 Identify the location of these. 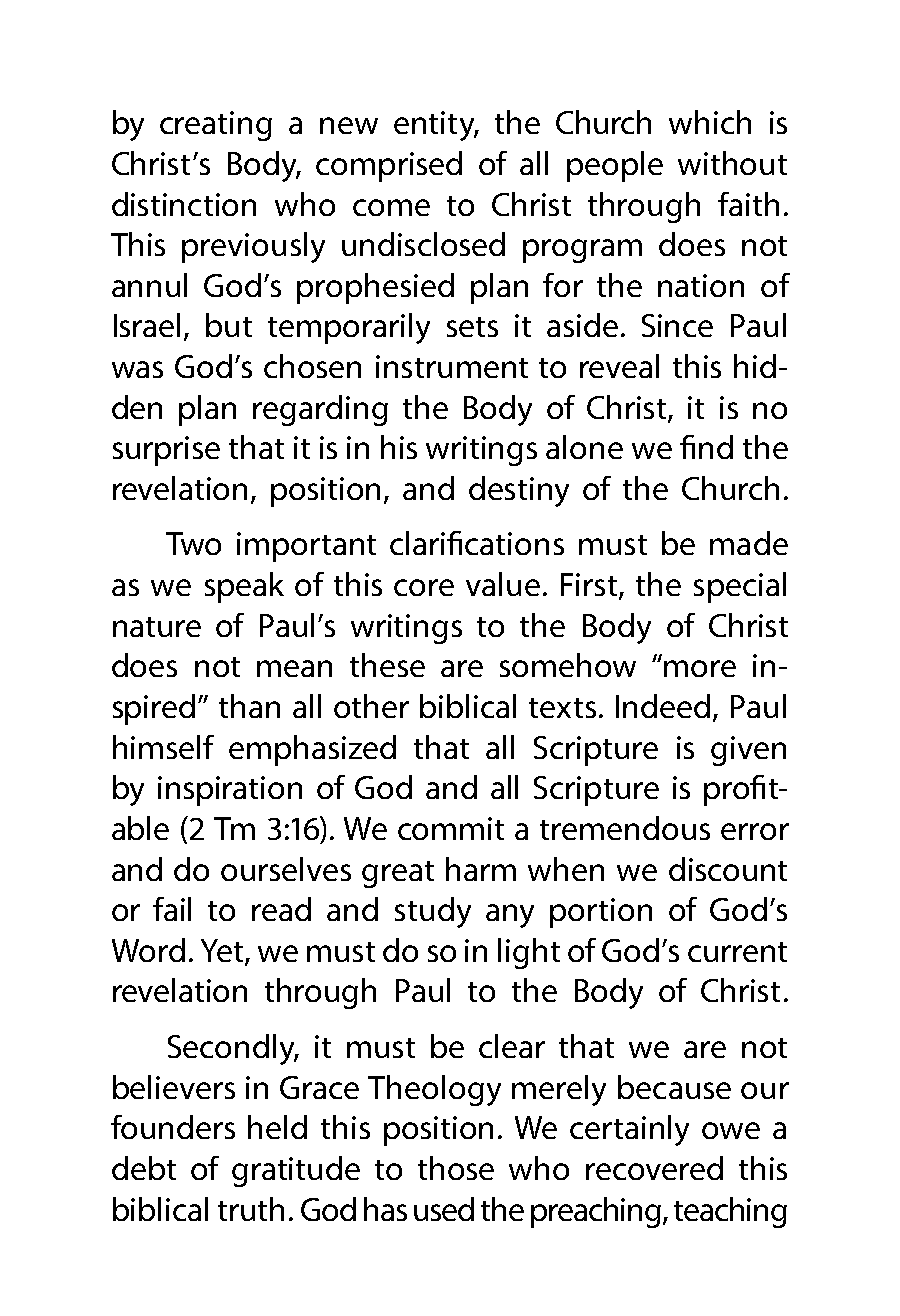
(387, 665).
